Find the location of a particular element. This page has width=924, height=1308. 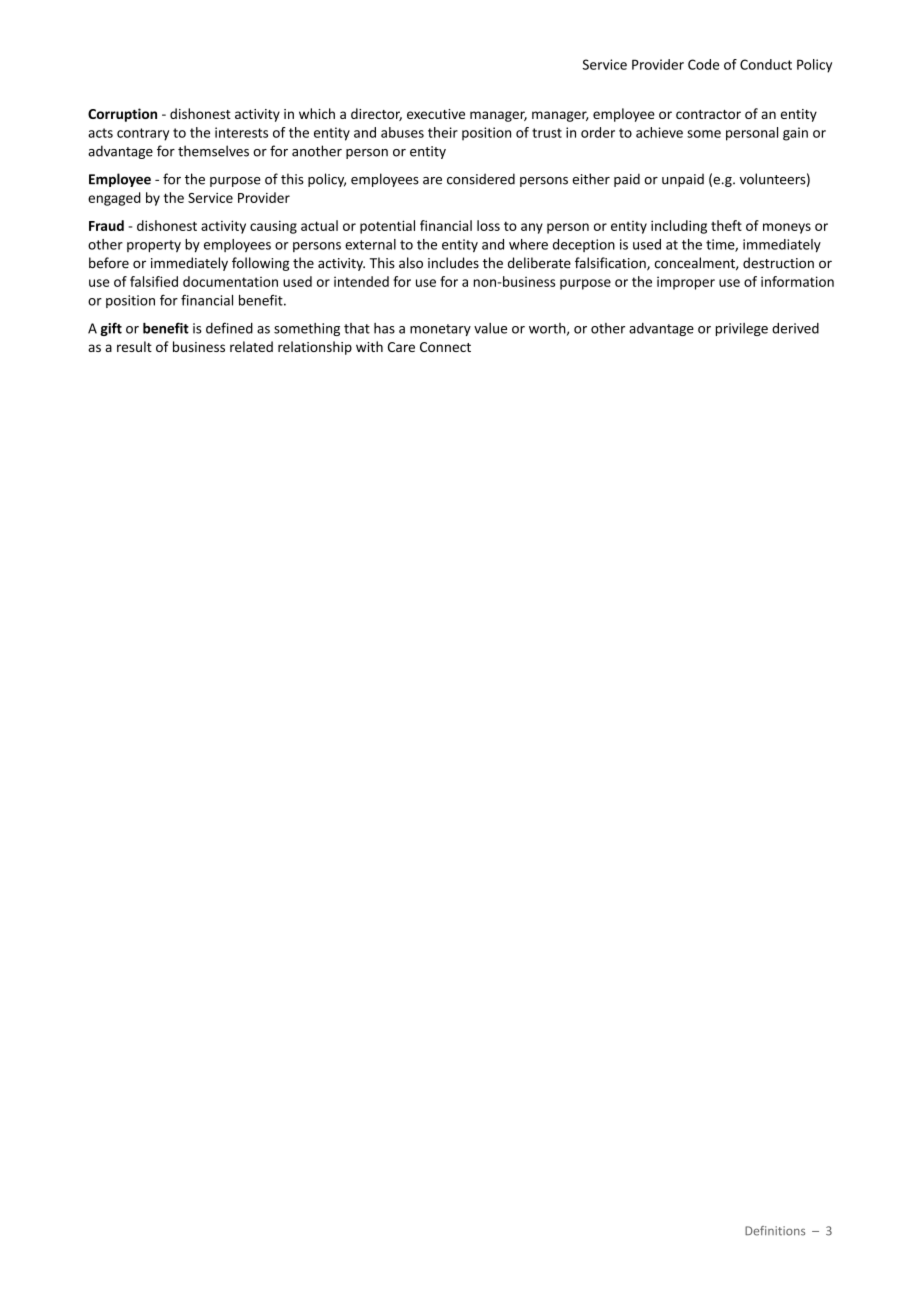

Care is located at coordinates (401, 347).
